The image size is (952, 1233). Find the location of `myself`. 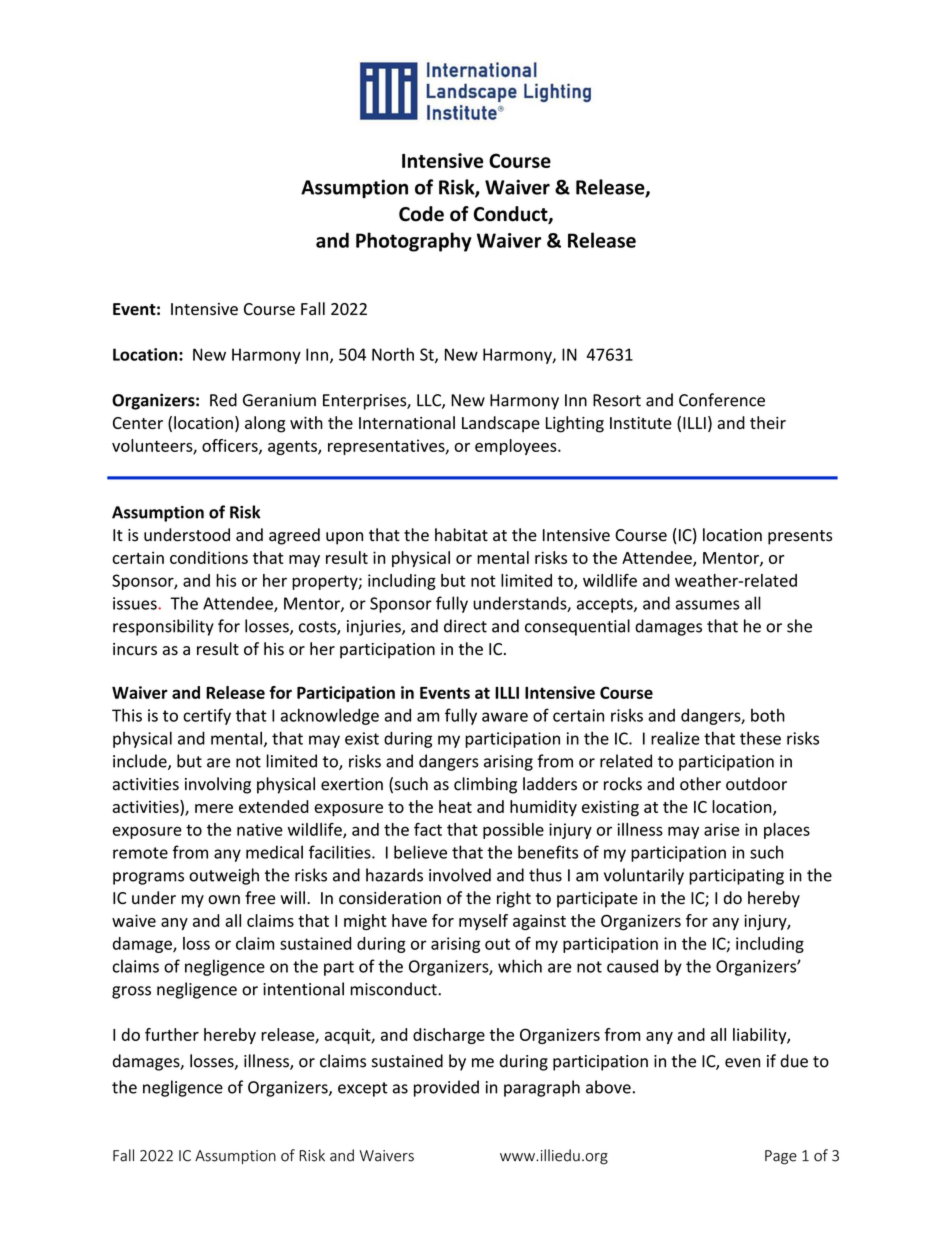

myself is located at coordinates (483, 922).
